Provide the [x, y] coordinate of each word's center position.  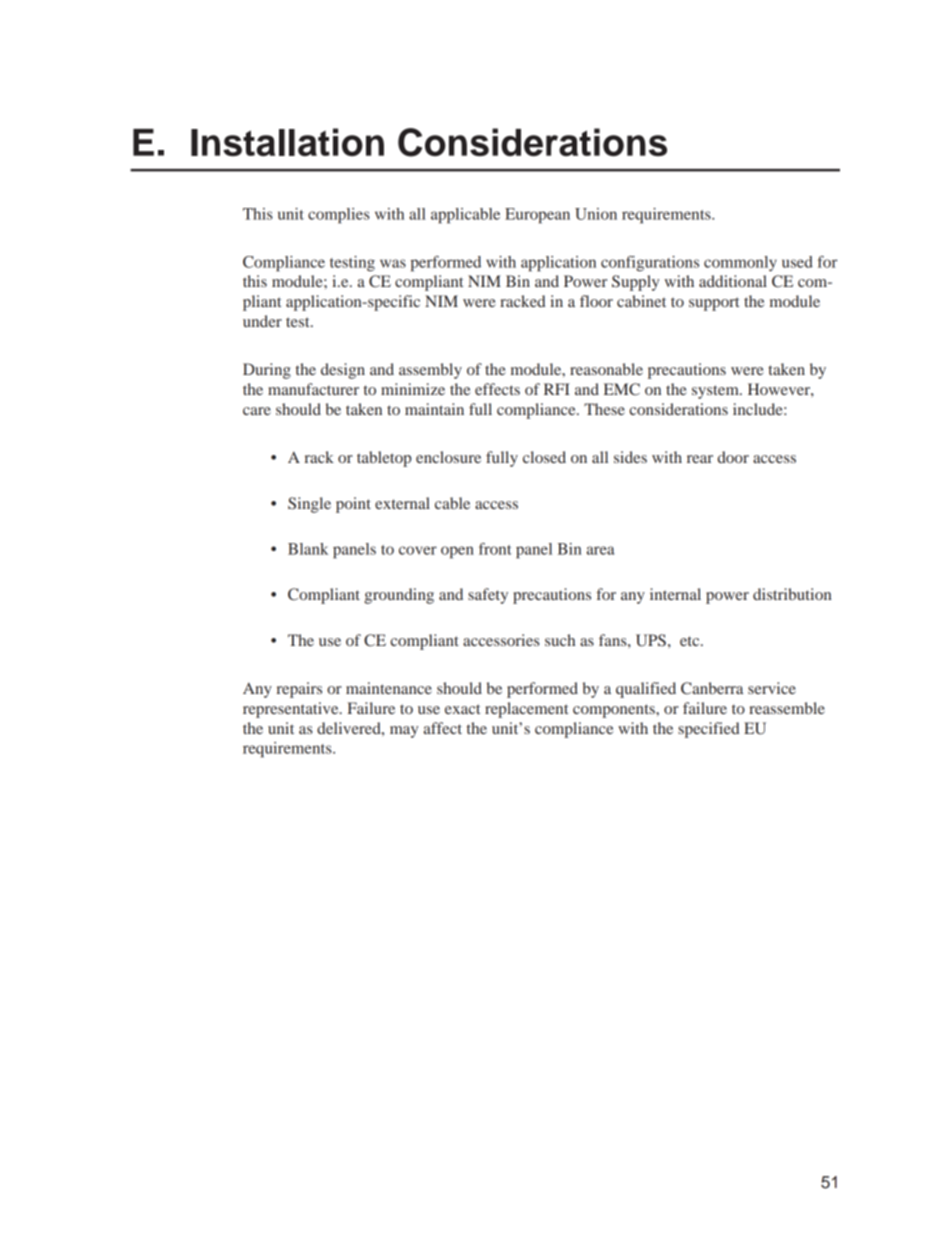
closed [544, 457]
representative [292, 710]
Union [596, 214]
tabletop [384, 459]
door [733, 457]
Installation [287, 142]
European [537, 216]
